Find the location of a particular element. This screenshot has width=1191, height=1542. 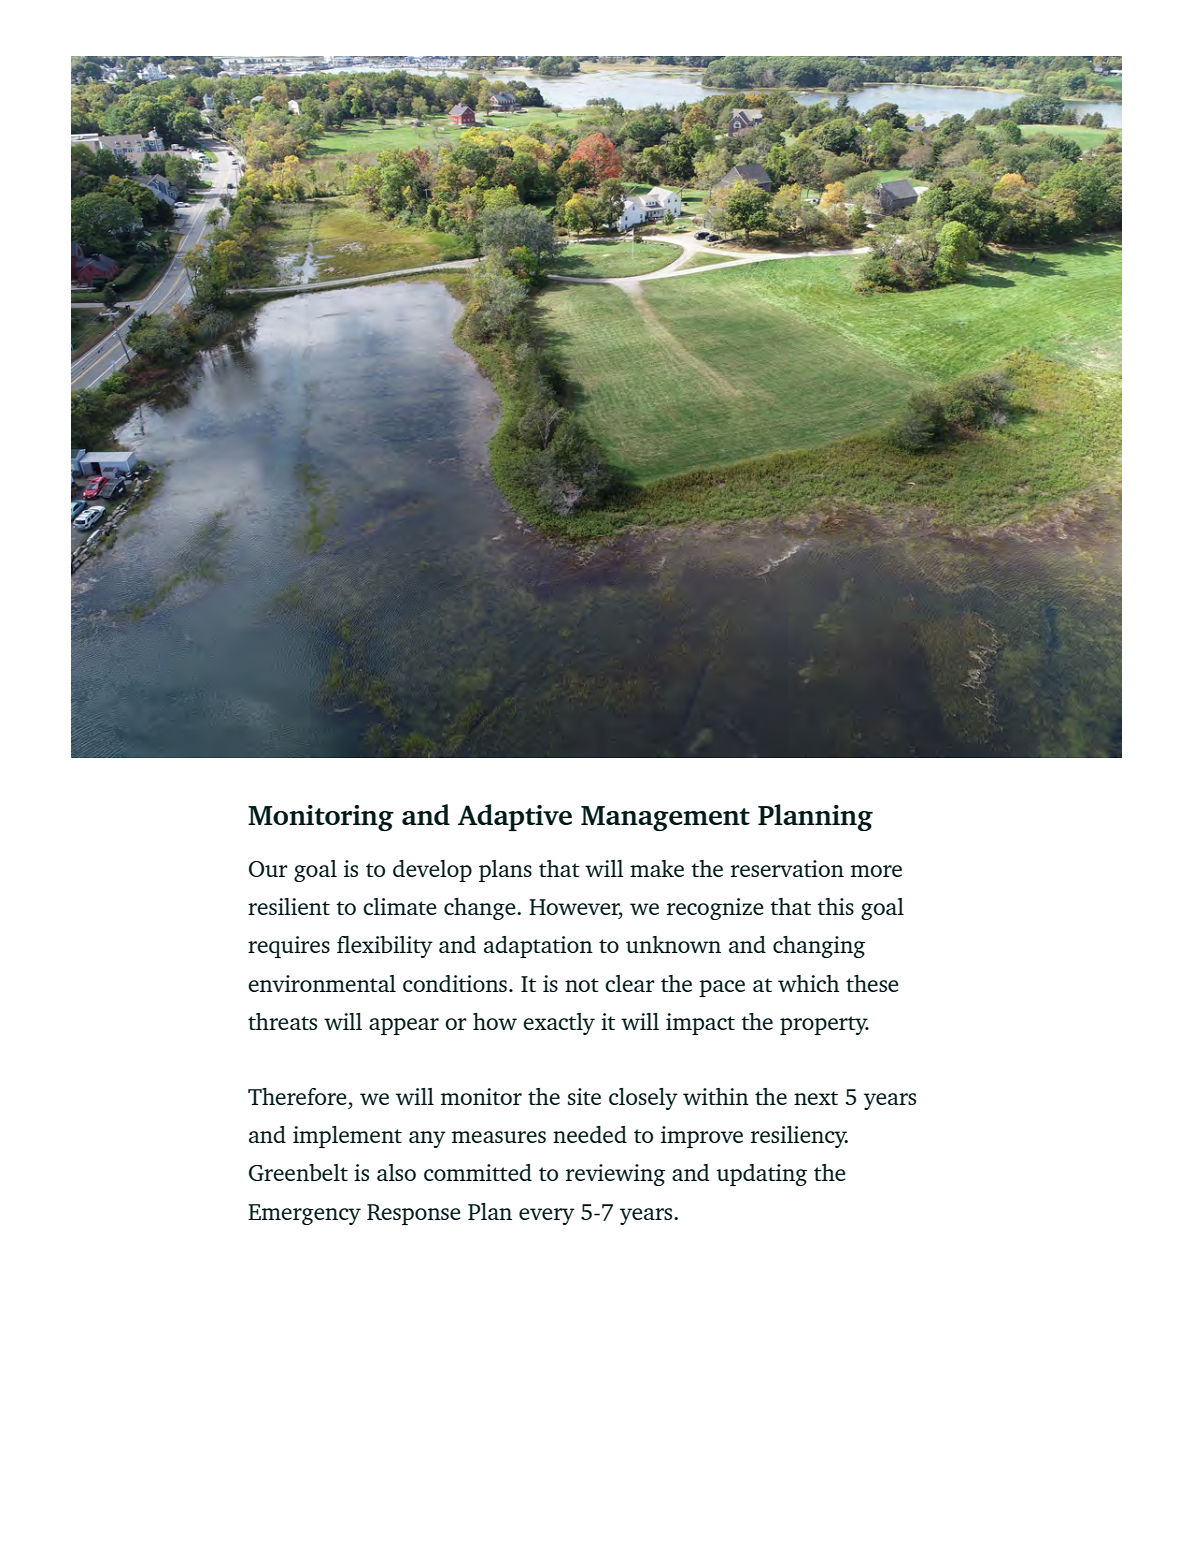

reservation is located at coordinates (787, 868).
